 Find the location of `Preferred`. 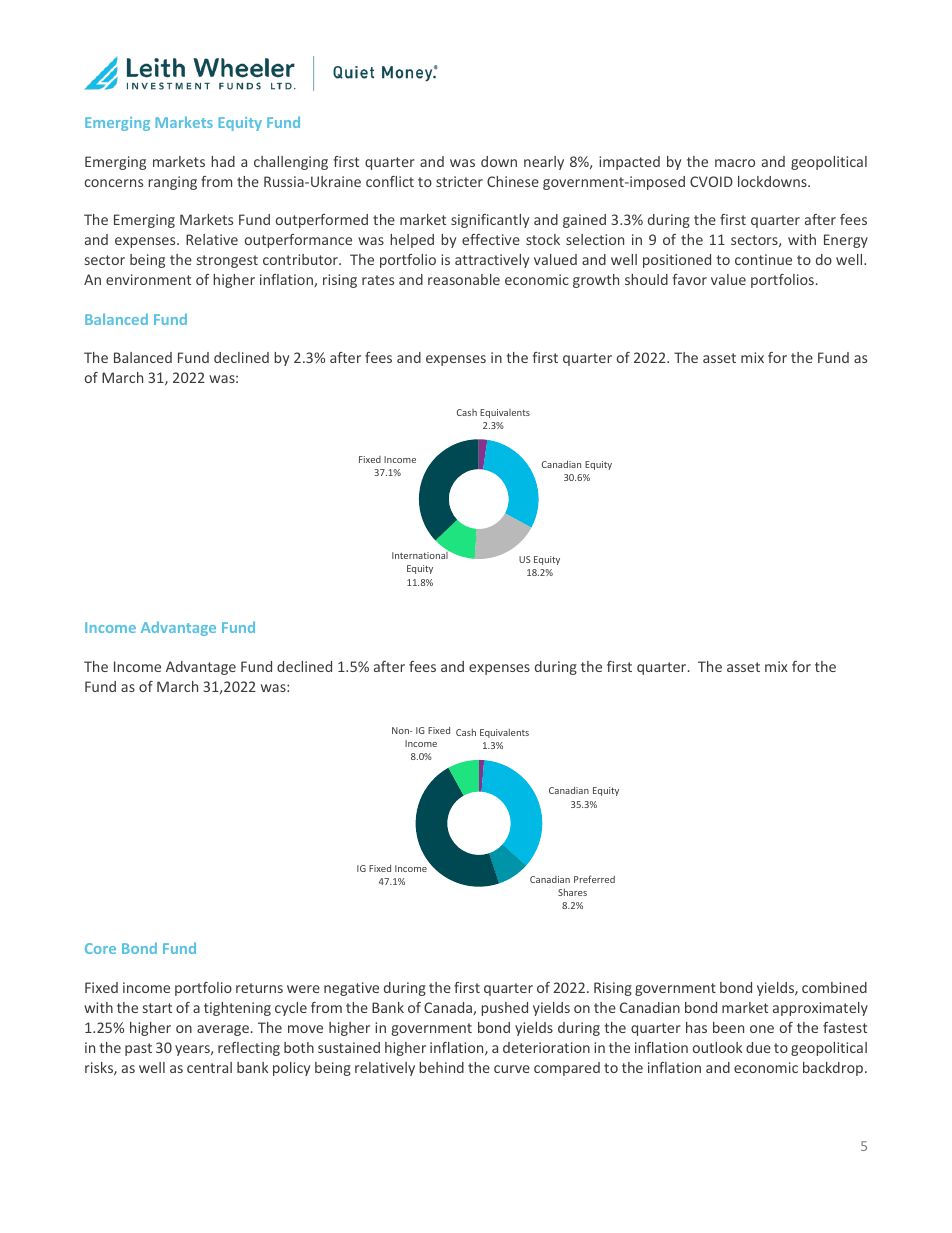

Preferred is located at coordinates (594, 879).
